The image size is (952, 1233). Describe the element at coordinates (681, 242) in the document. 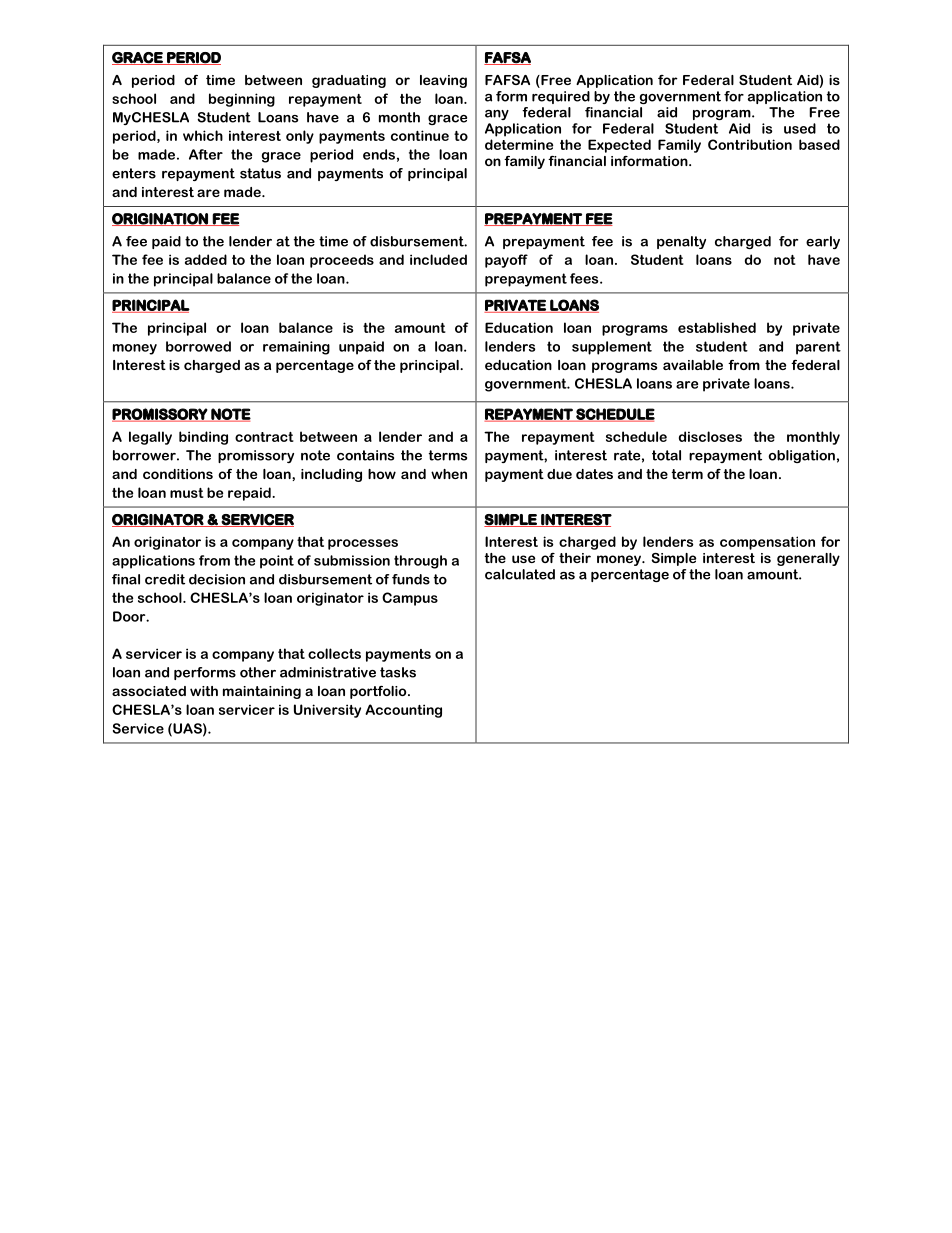

I see `penalty` at that location.
